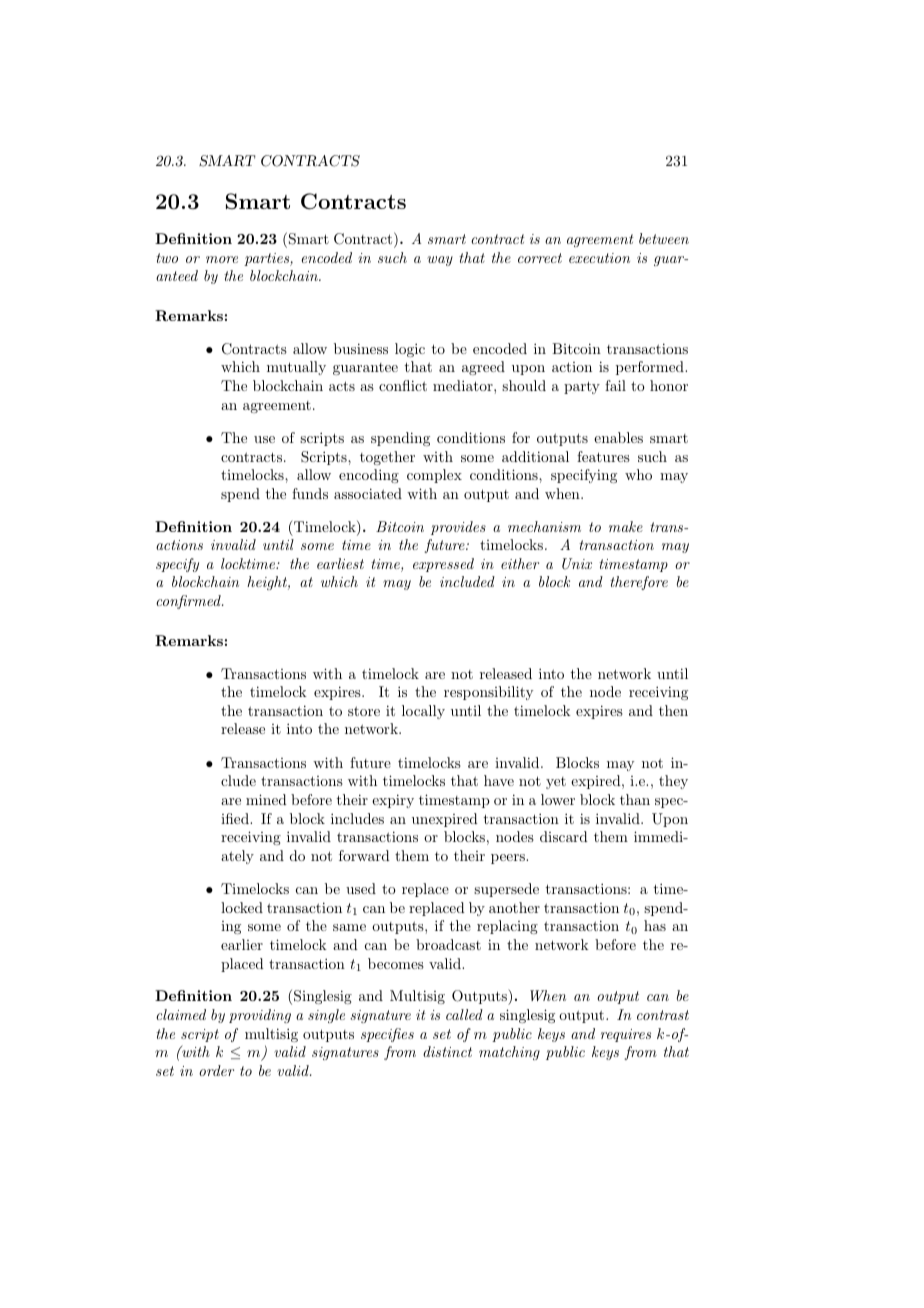 Image resolution: width=924 pixels, height=1308 pixels. Describe the element at coordinates (635, 799) in the image. I see `than` at that location.
